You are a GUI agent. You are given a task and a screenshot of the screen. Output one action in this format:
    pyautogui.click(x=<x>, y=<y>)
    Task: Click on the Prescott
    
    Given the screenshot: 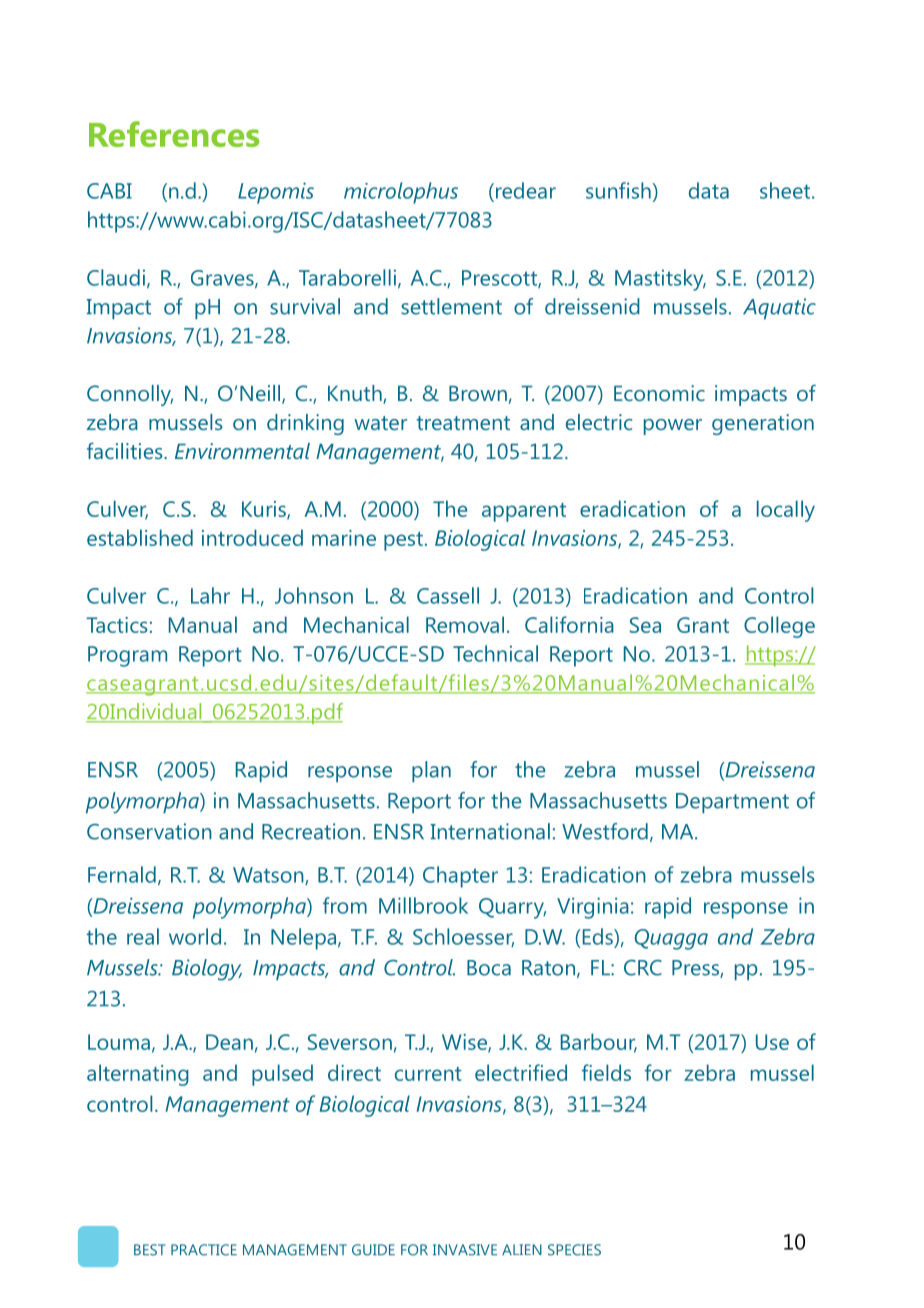 What is the action you would take?
    pyautogui.click(x=500, y=279)
